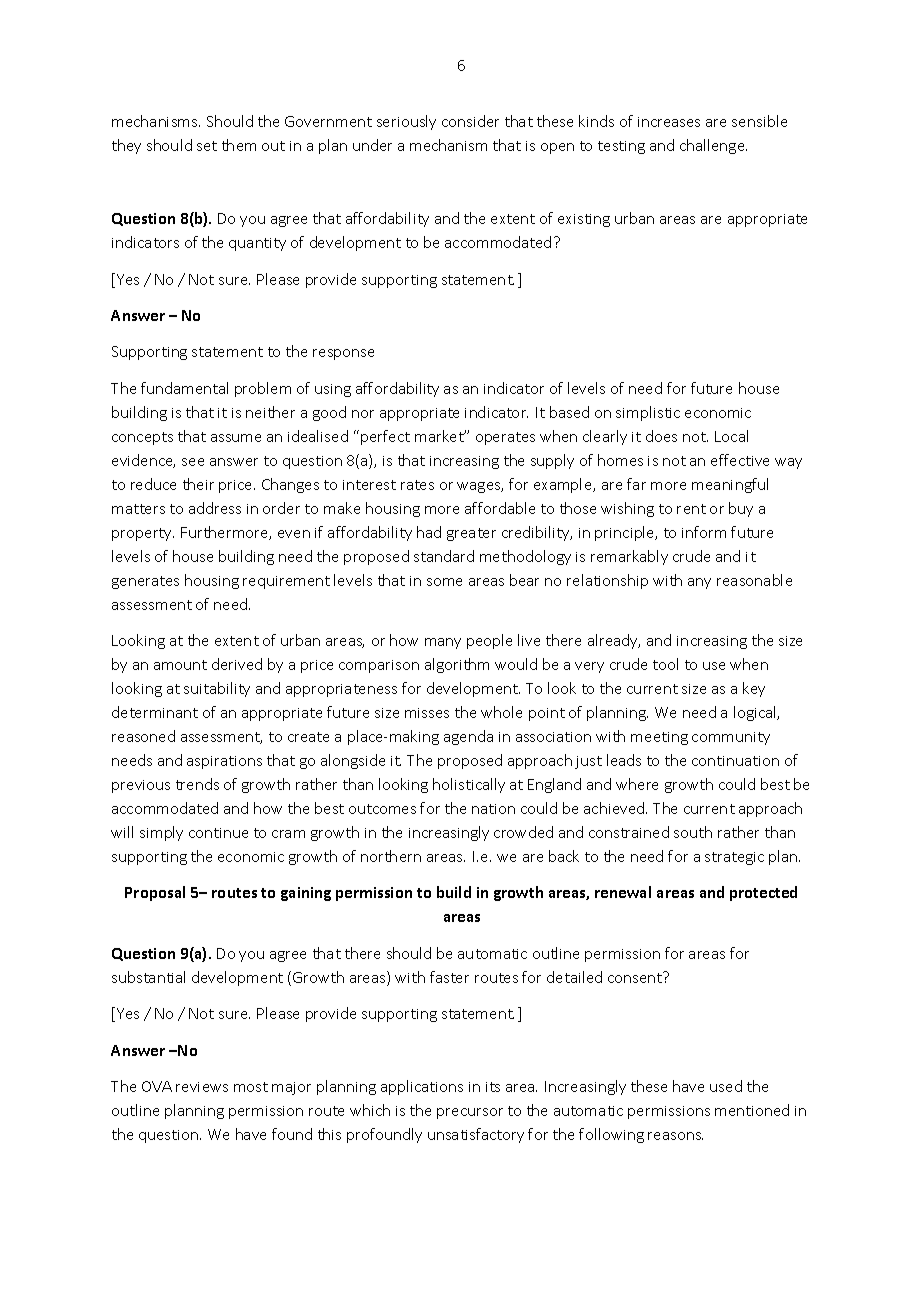 The width and height of the screenshot is (924, 1307). I want to click on challenge, so click(713, 146).
